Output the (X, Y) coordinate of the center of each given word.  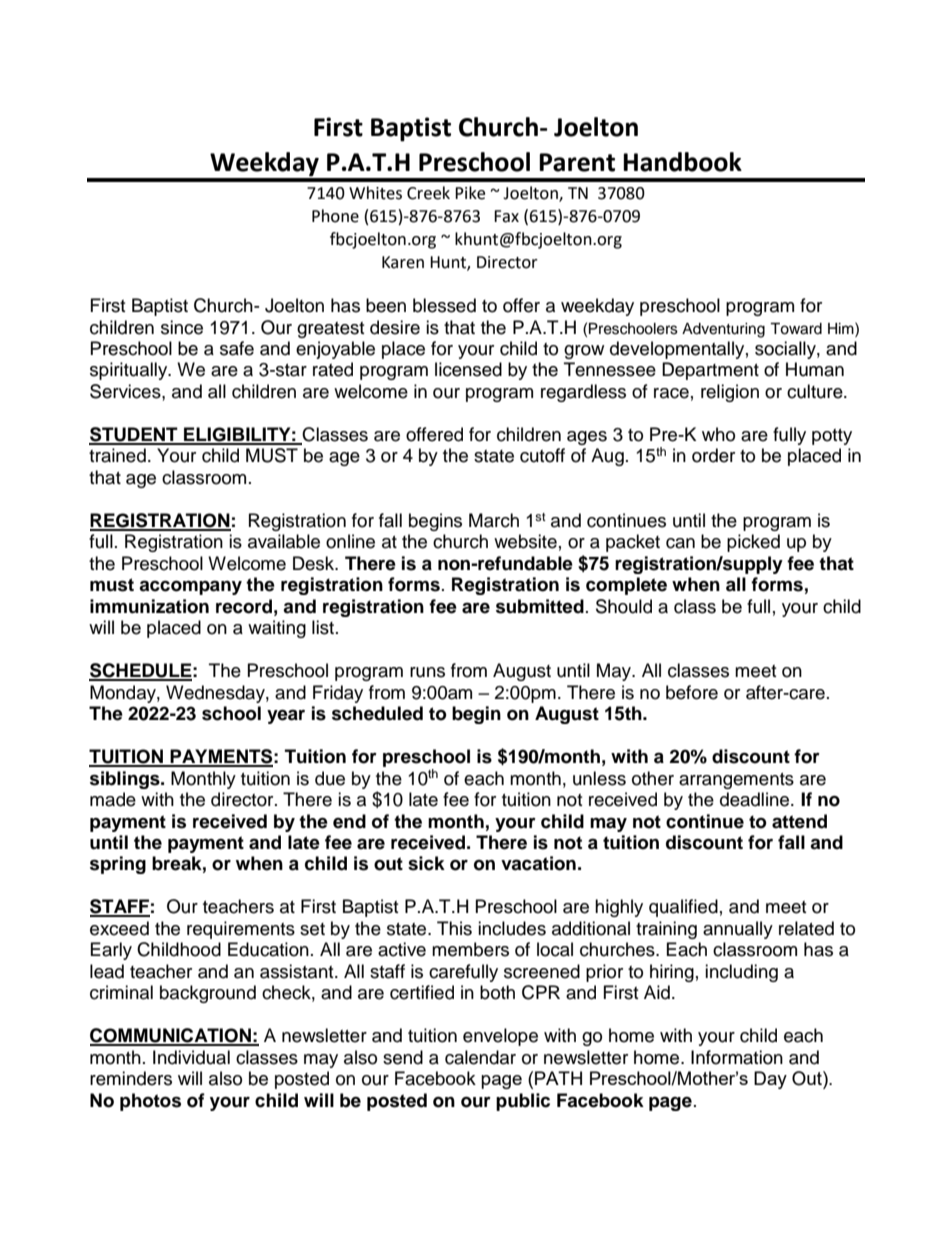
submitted (540, 606)
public (523, 1102)
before (692, 692)
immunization (149, 606)
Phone (335, 216)
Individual (191, 1057)
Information (737, 1057)
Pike (470, 193)
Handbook (682, 162)
